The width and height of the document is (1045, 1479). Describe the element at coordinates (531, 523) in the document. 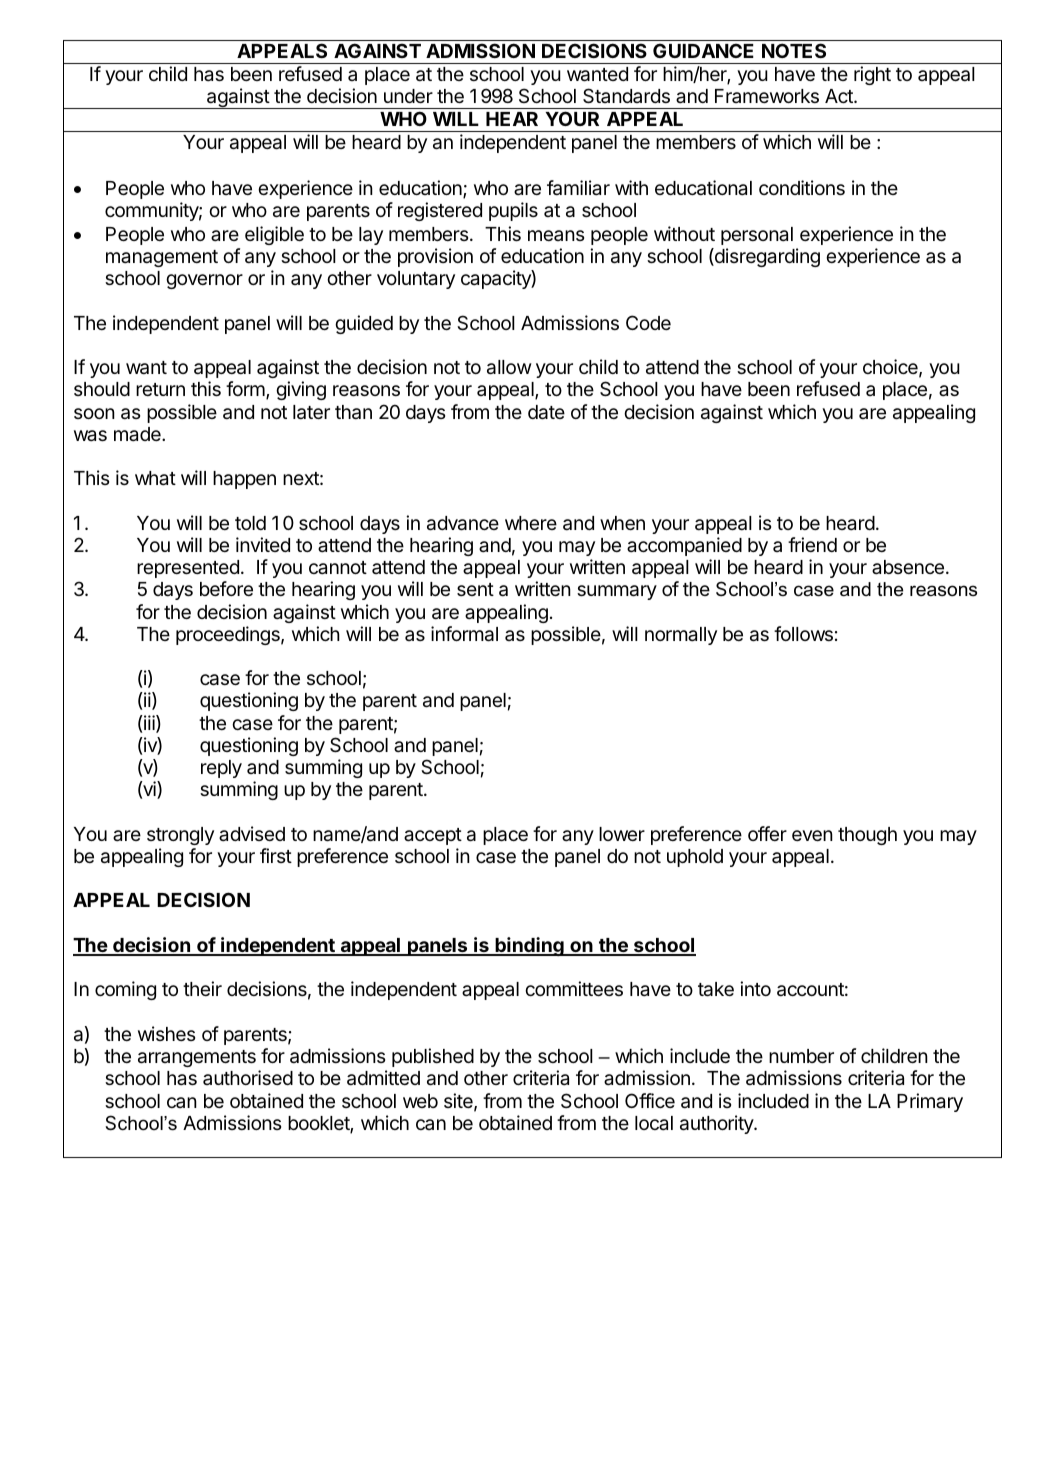

I see `where` at that location.
